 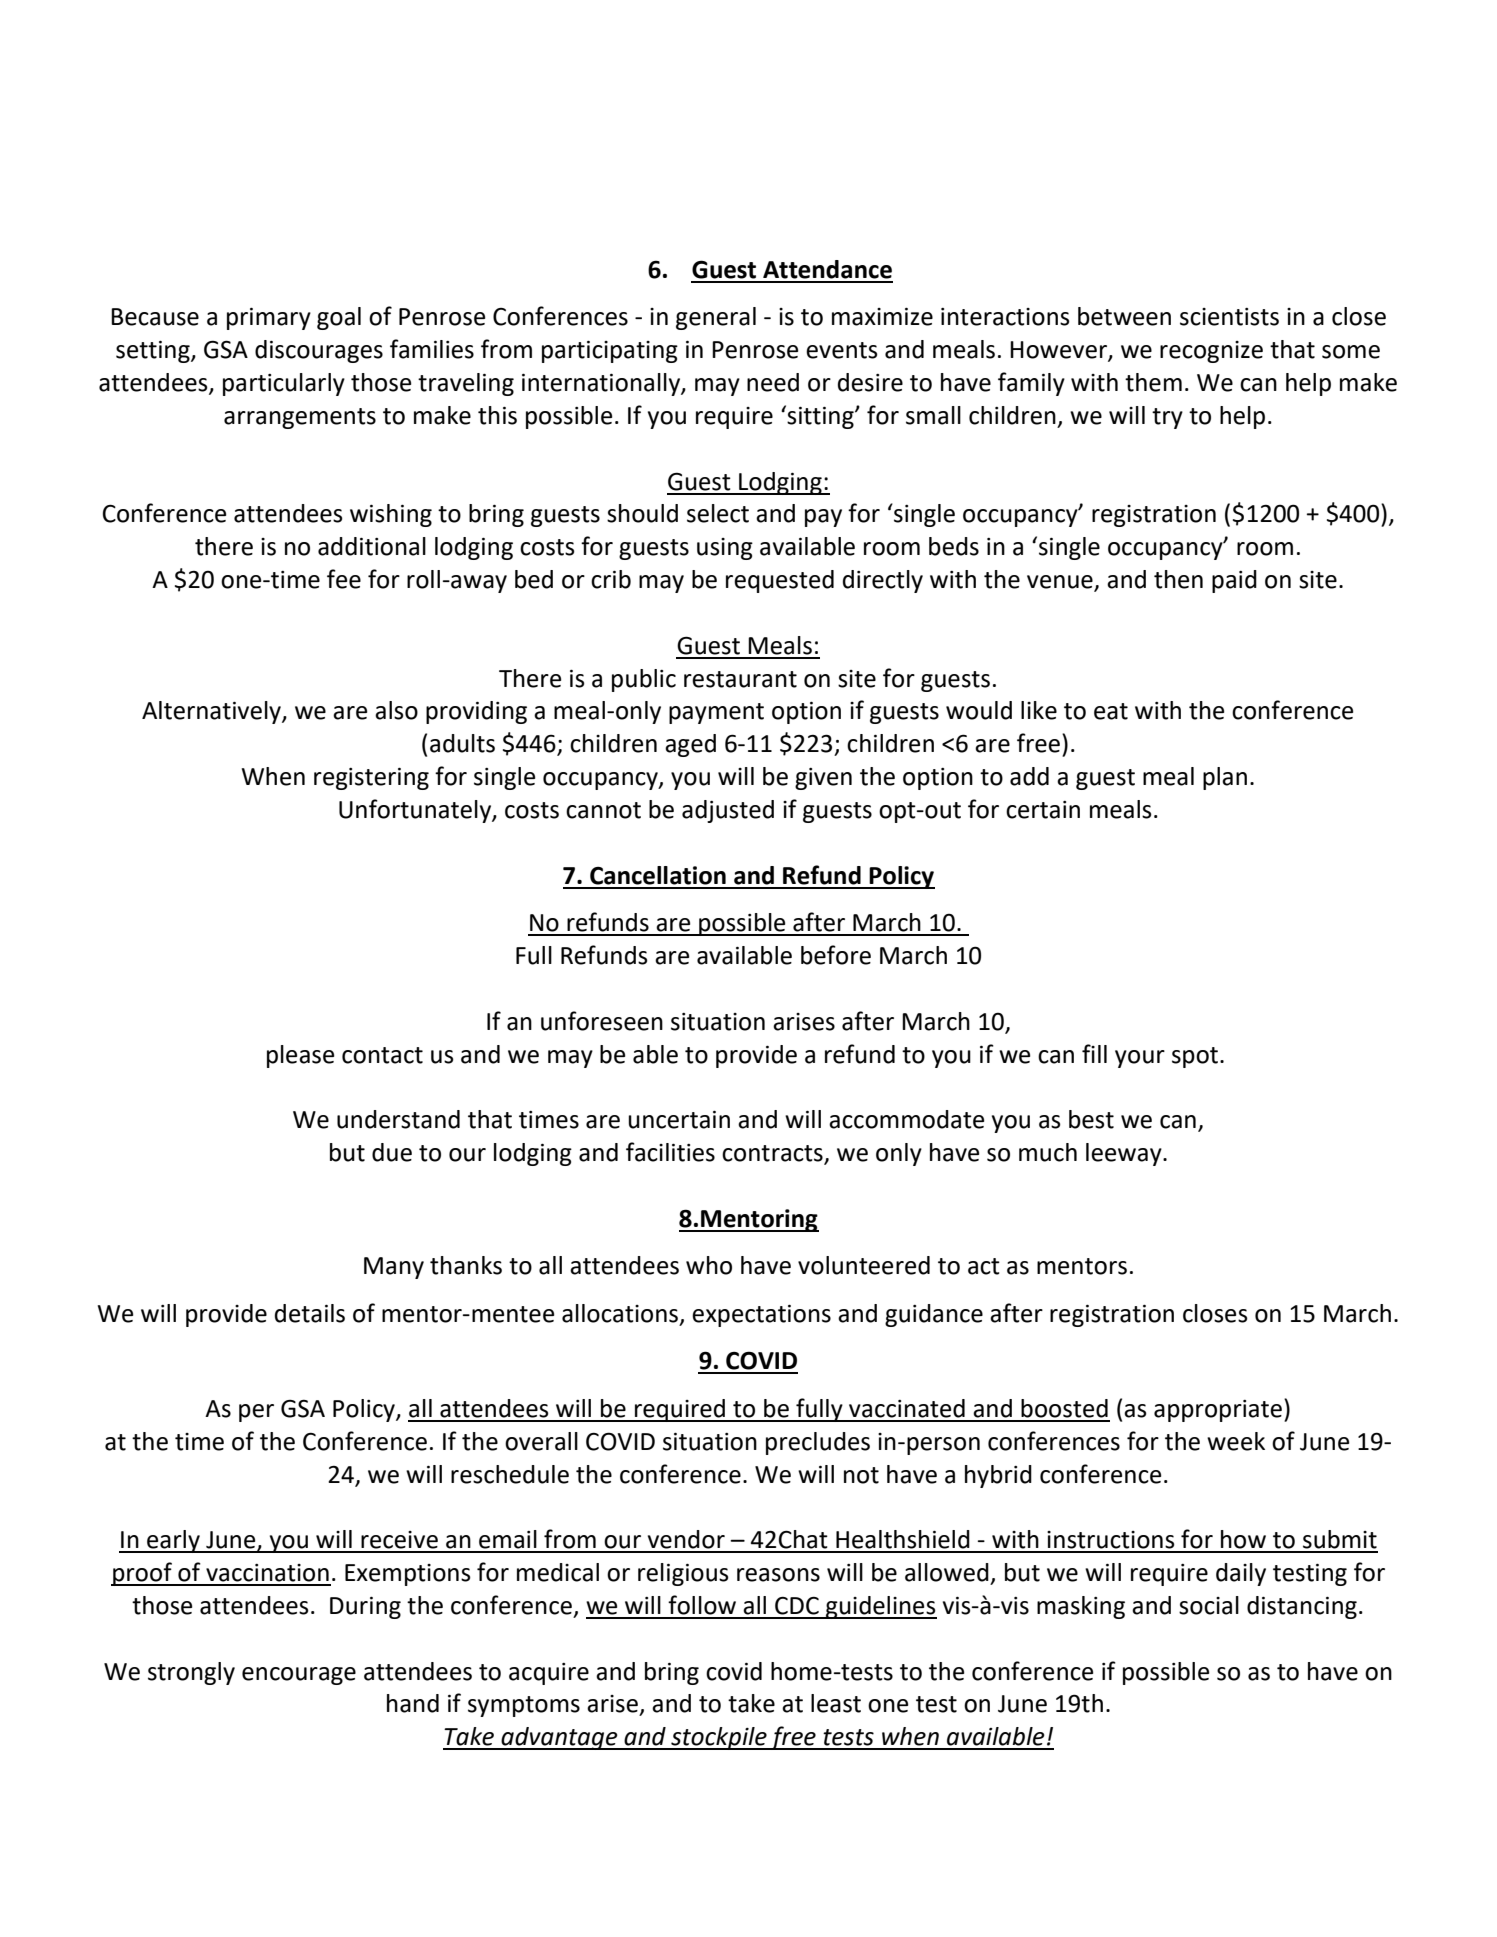 I want to click on please, so click(x=300, y=1056).
